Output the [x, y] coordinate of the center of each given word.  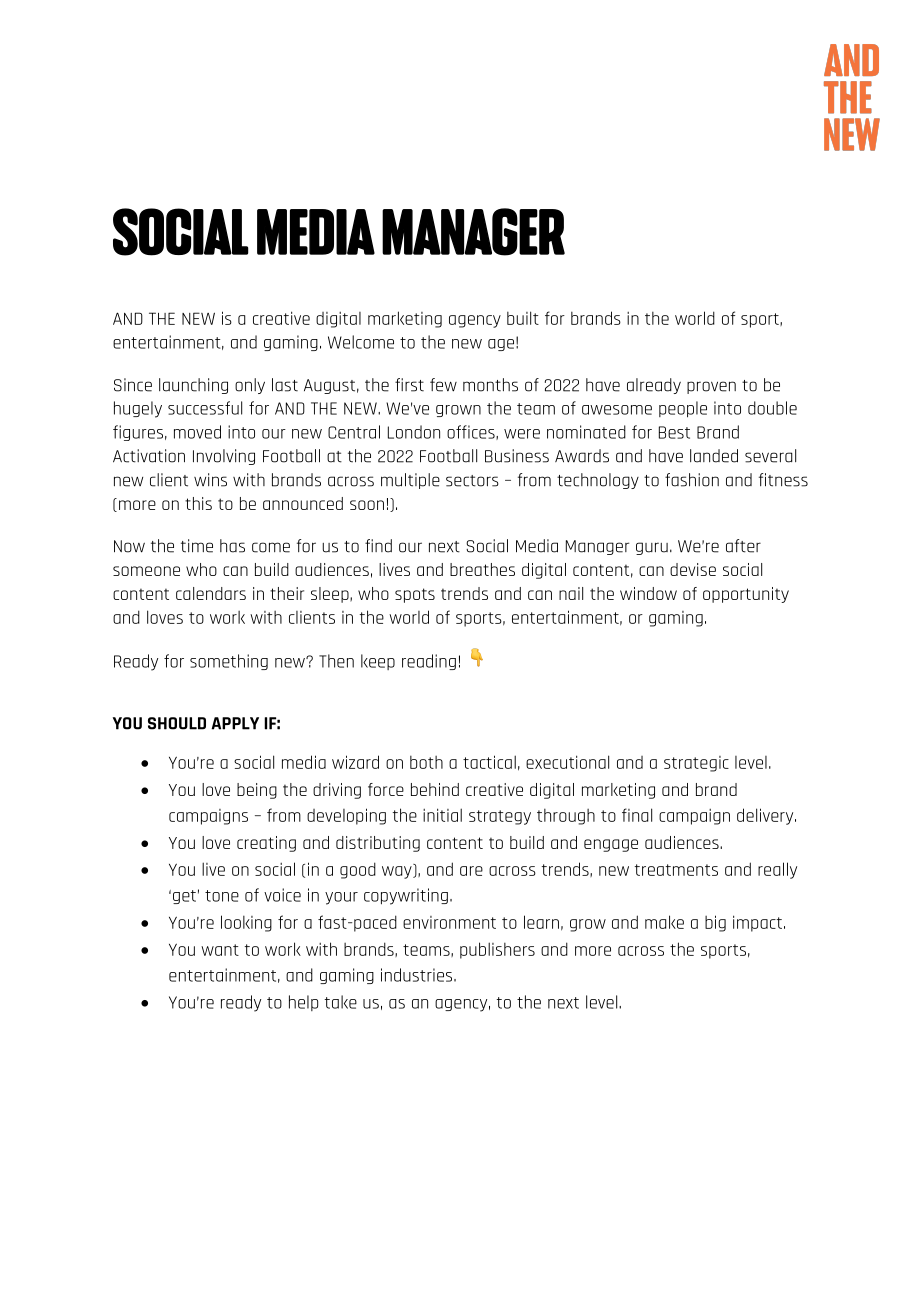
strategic [696, 764]
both [426, 762]
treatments [676, 870]
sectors [472, 481]
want [220, 950]
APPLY [235, 723]
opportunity [746, 595]
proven [711, 387]
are [471, 871]
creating [266, 844]
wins [210, 480]
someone [146, 571]
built [523, 318]
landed [714, 456]
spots [415, 595]
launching [193, 386]
